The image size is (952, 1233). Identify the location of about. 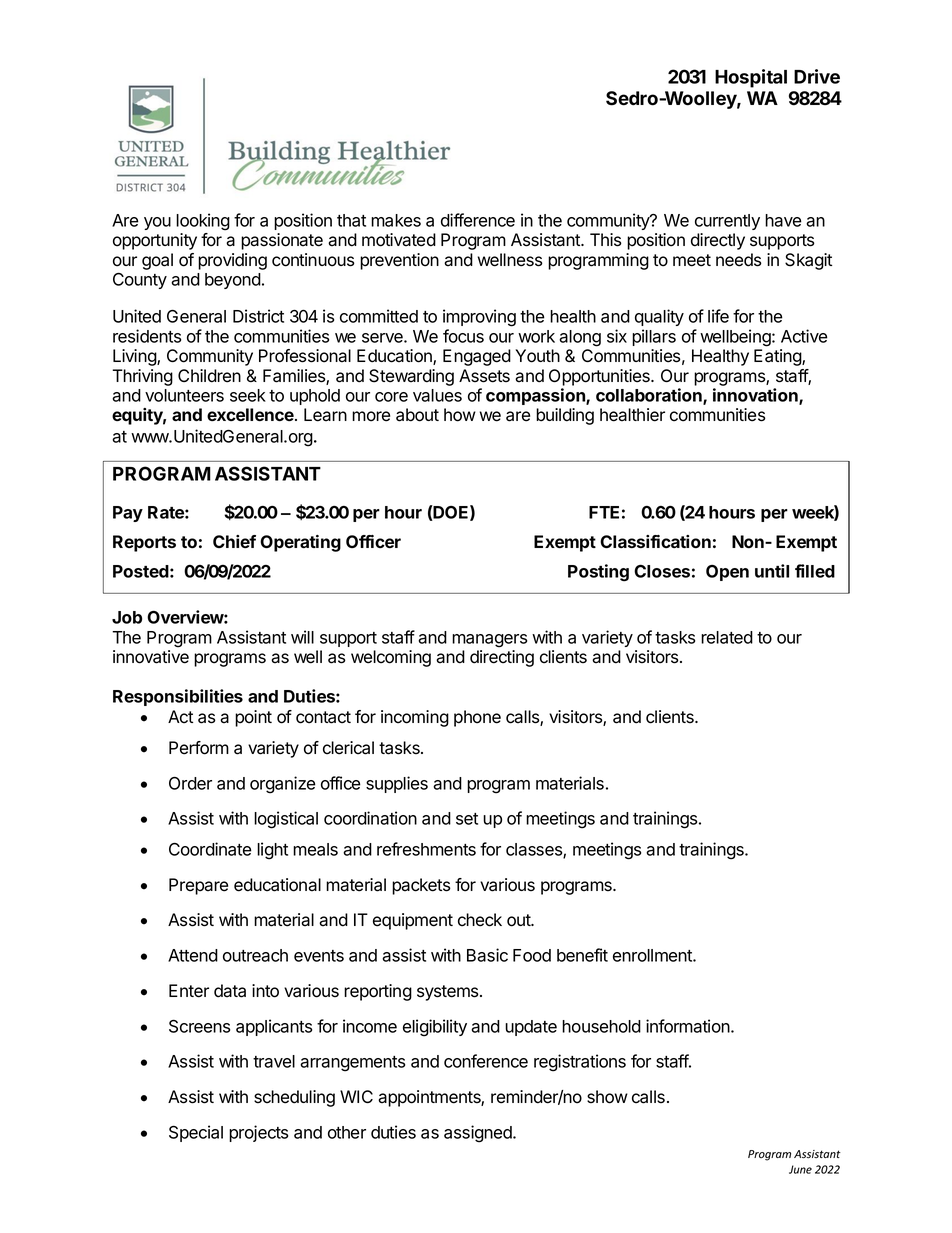
(417, 415).
